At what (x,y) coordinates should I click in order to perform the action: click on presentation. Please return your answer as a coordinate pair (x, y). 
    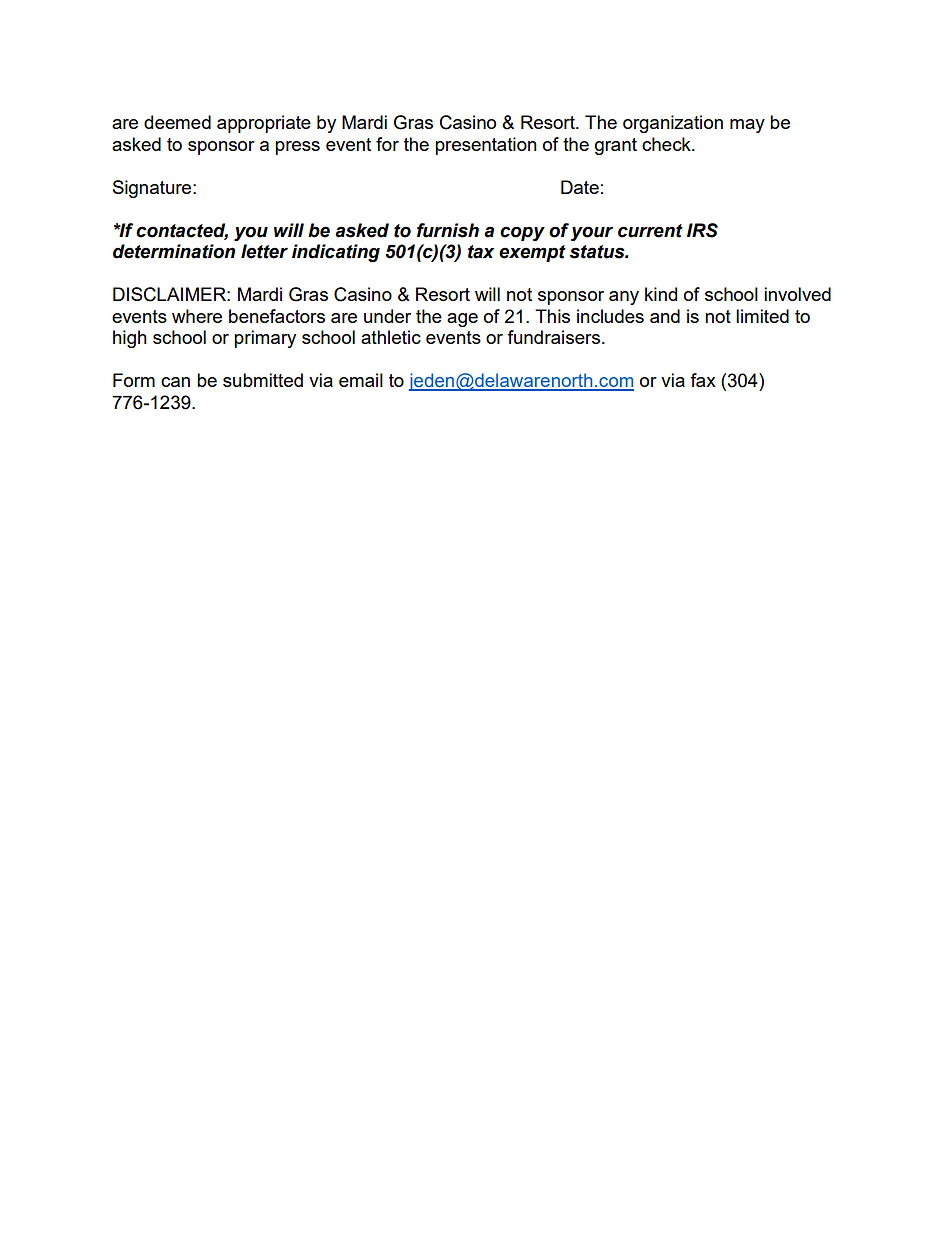
    Looking at the image, I should click on (486, 146).
